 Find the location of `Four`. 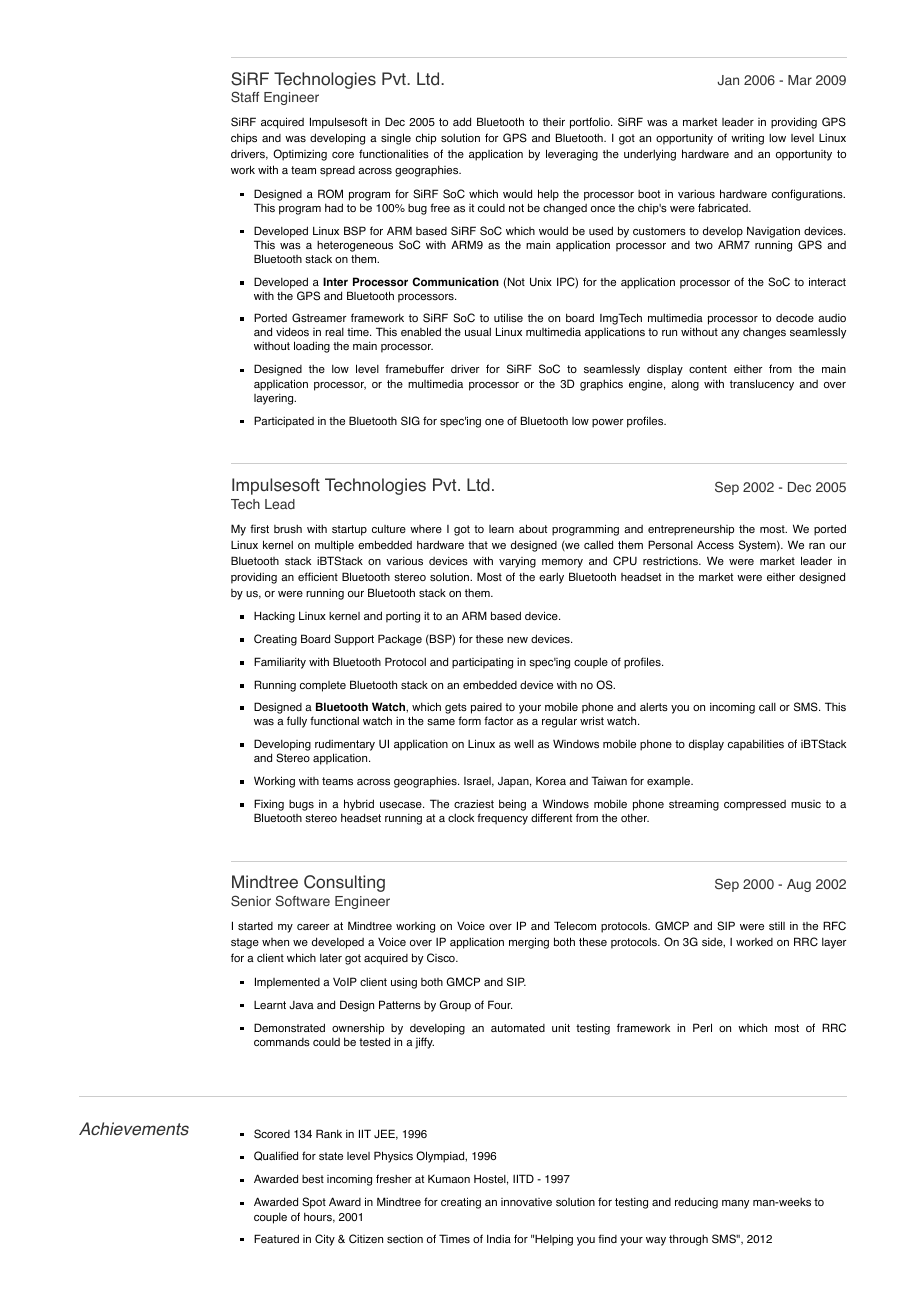

Four is located at coordinates (500, 1004).
